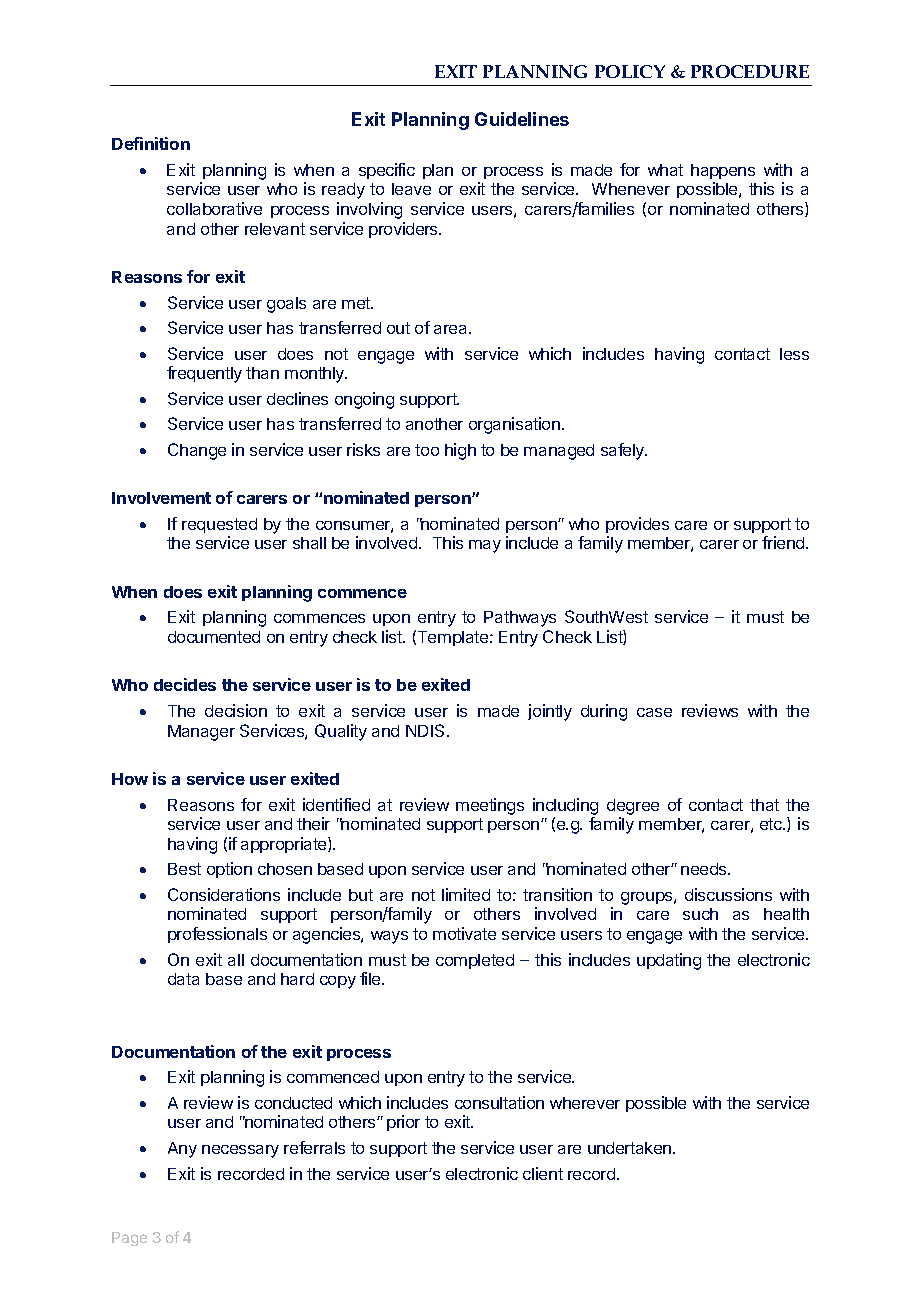 The image size is (924, 1307). What do you see at coordinates (522, 119) in the screenshot?
I see `Guidelines` at bounding box center [522, 119].
